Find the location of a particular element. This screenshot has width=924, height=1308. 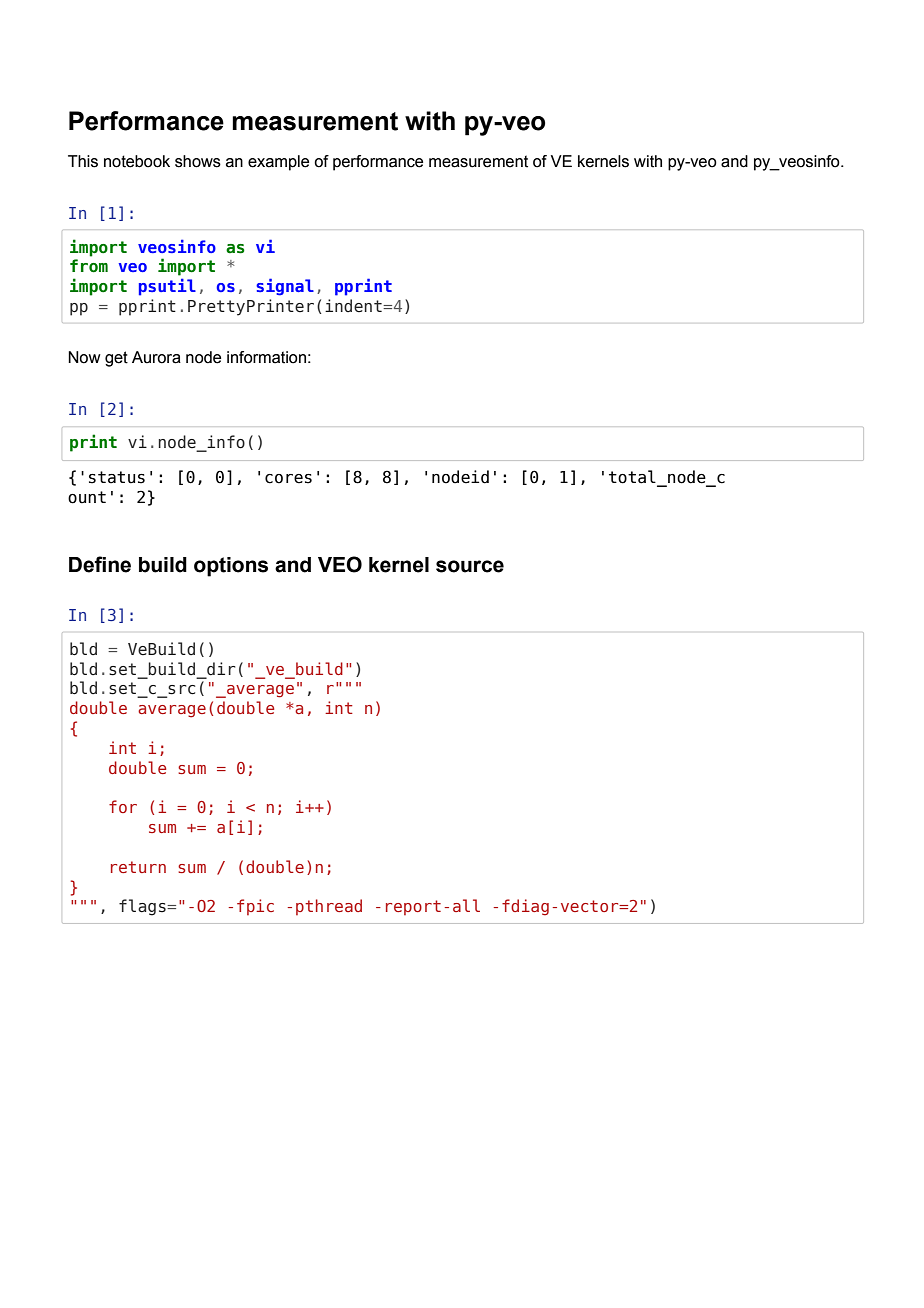

status is located at coordinates (117, 477).
